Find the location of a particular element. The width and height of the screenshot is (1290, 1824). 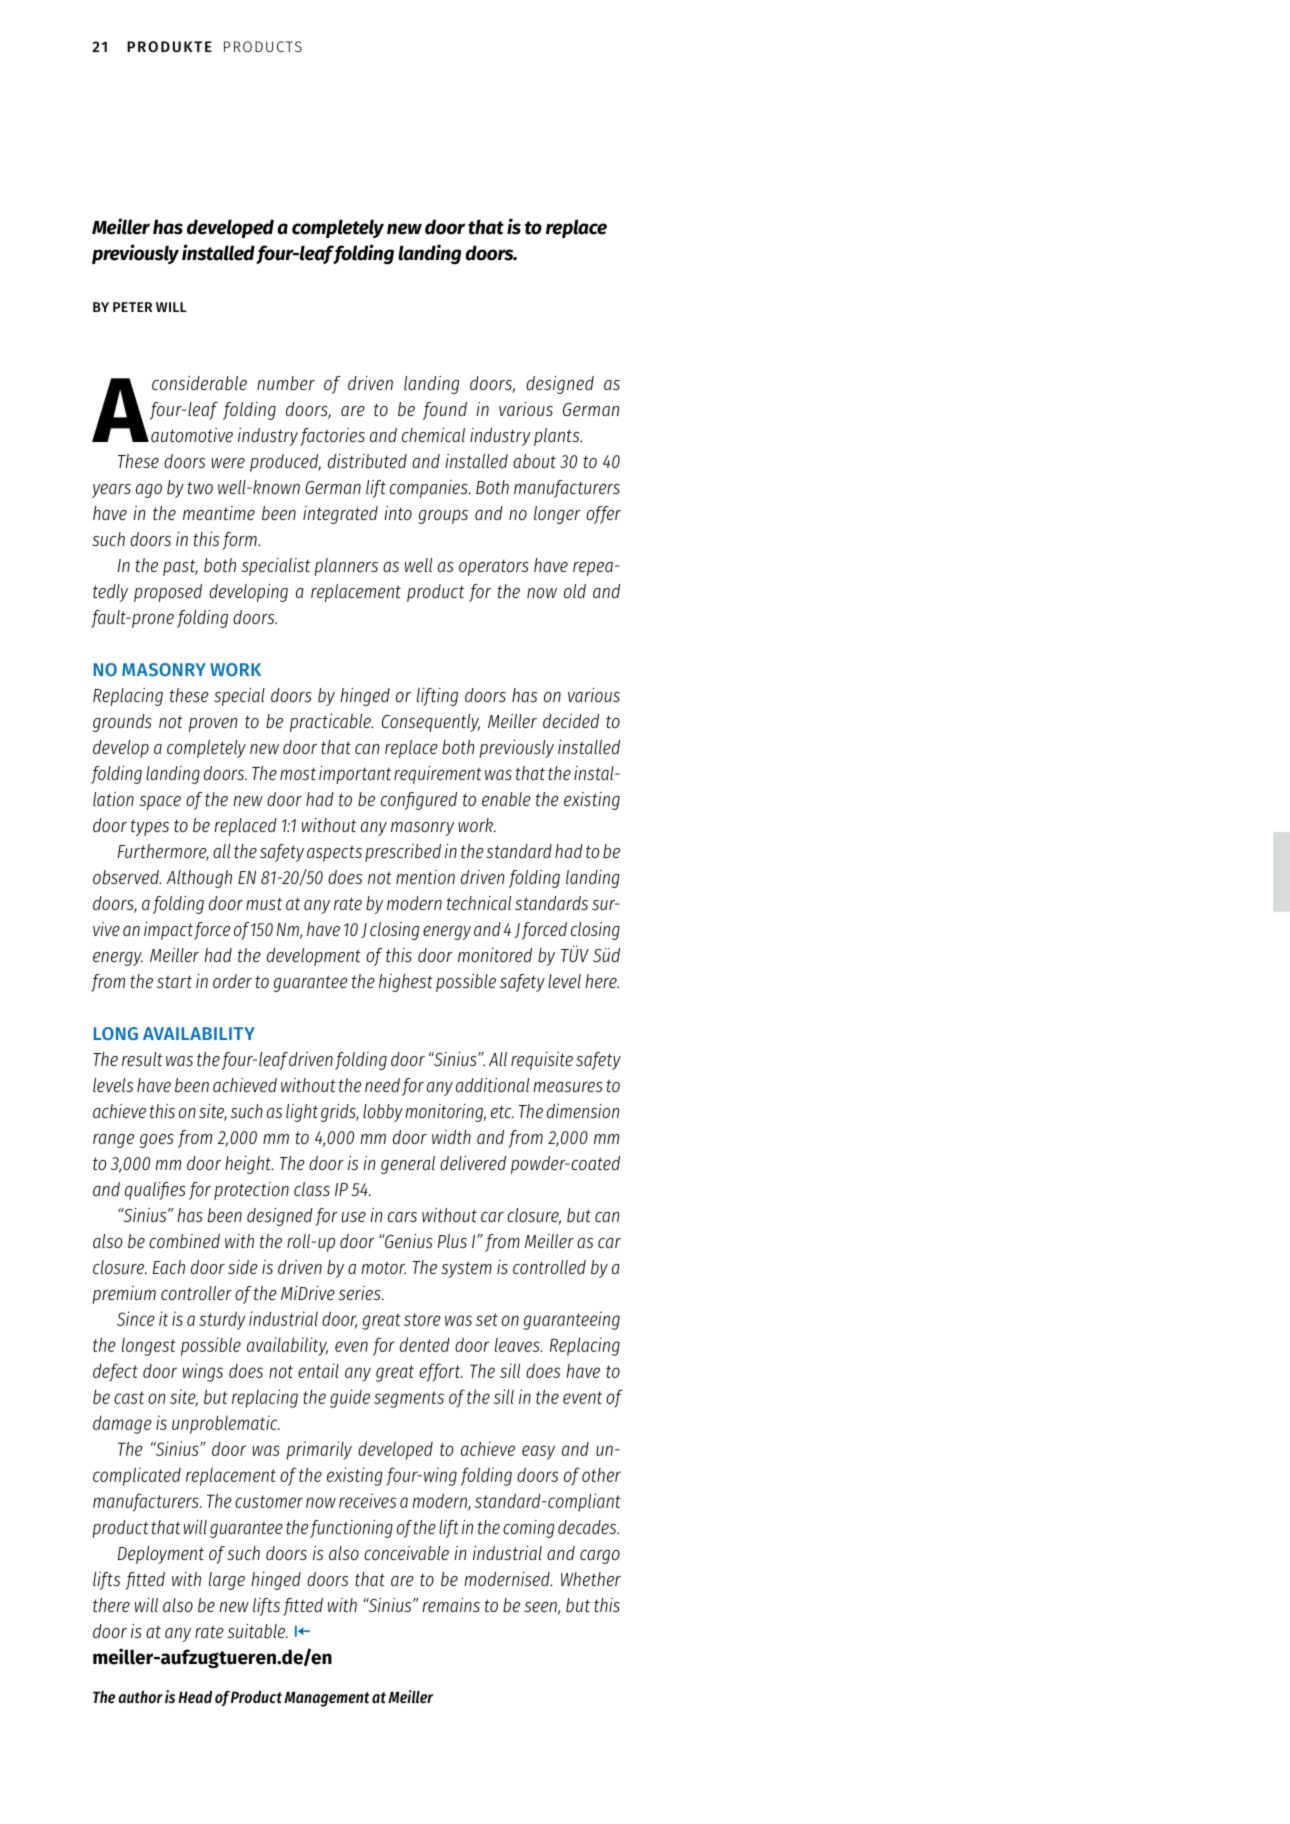

monitored is located at coordinates (495, 955).
